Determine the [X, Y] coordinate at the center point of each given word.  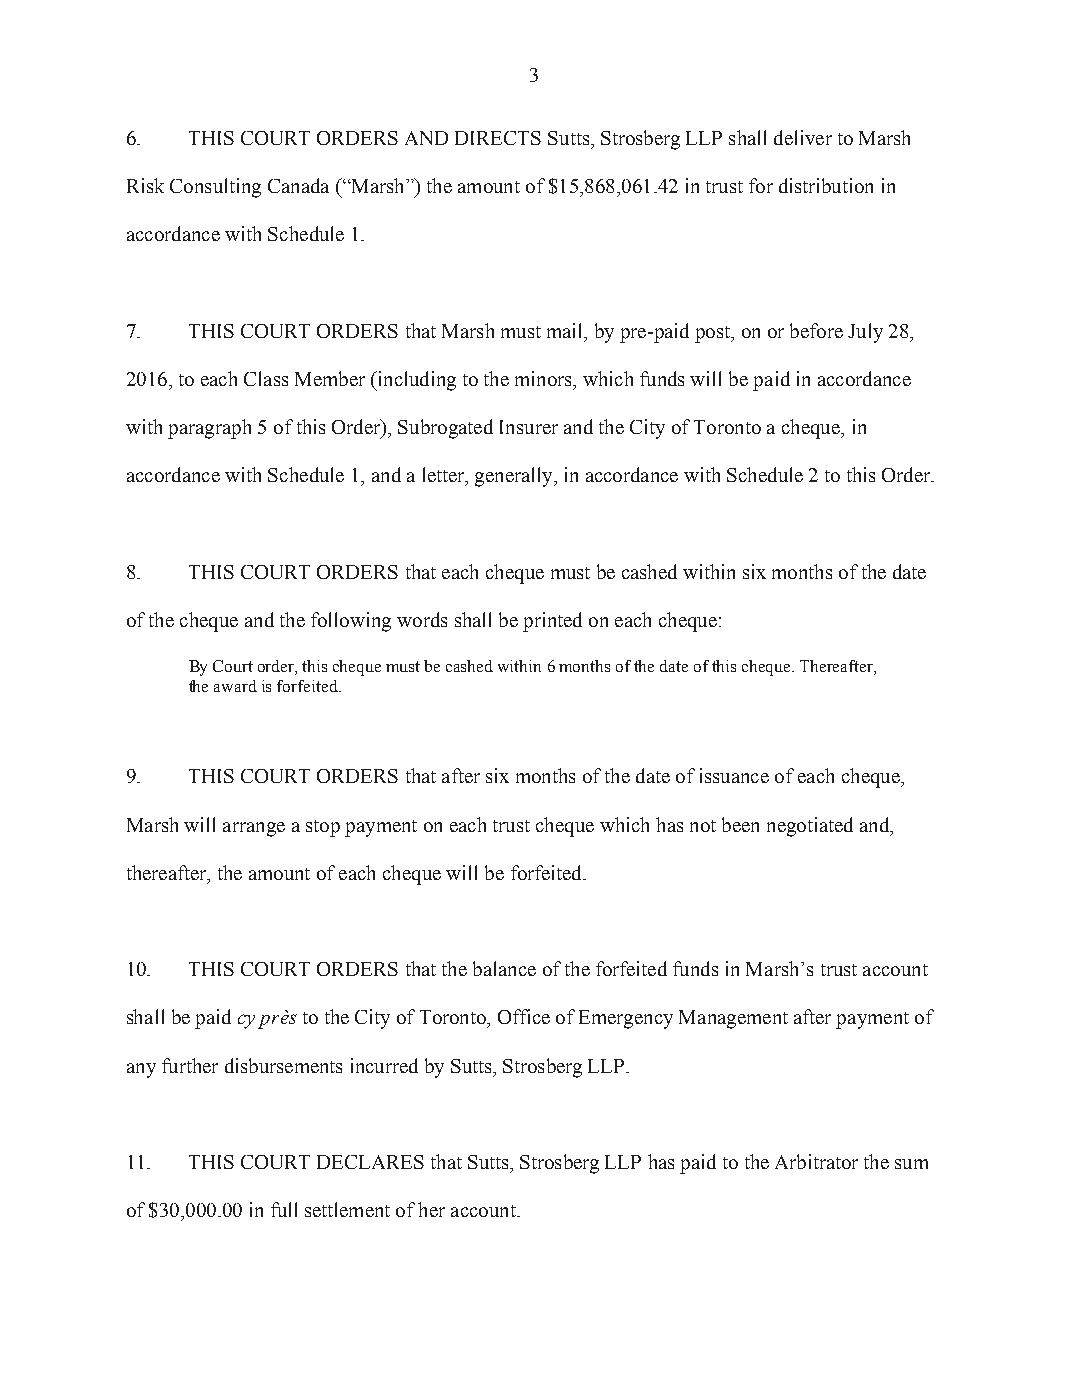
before [816, 330]
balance [504, 968]
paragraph [209, 429]
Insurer [529, 427]
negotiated [810, 827]
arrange [254, 829]
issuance [734, 775]
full [284, 1209]
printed [552, 622]
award [235, 686]
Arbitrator [816, 1161]
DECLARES [370, 1162]
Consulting [215, 188]
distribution [826, 185]
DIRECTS [498, 138]
